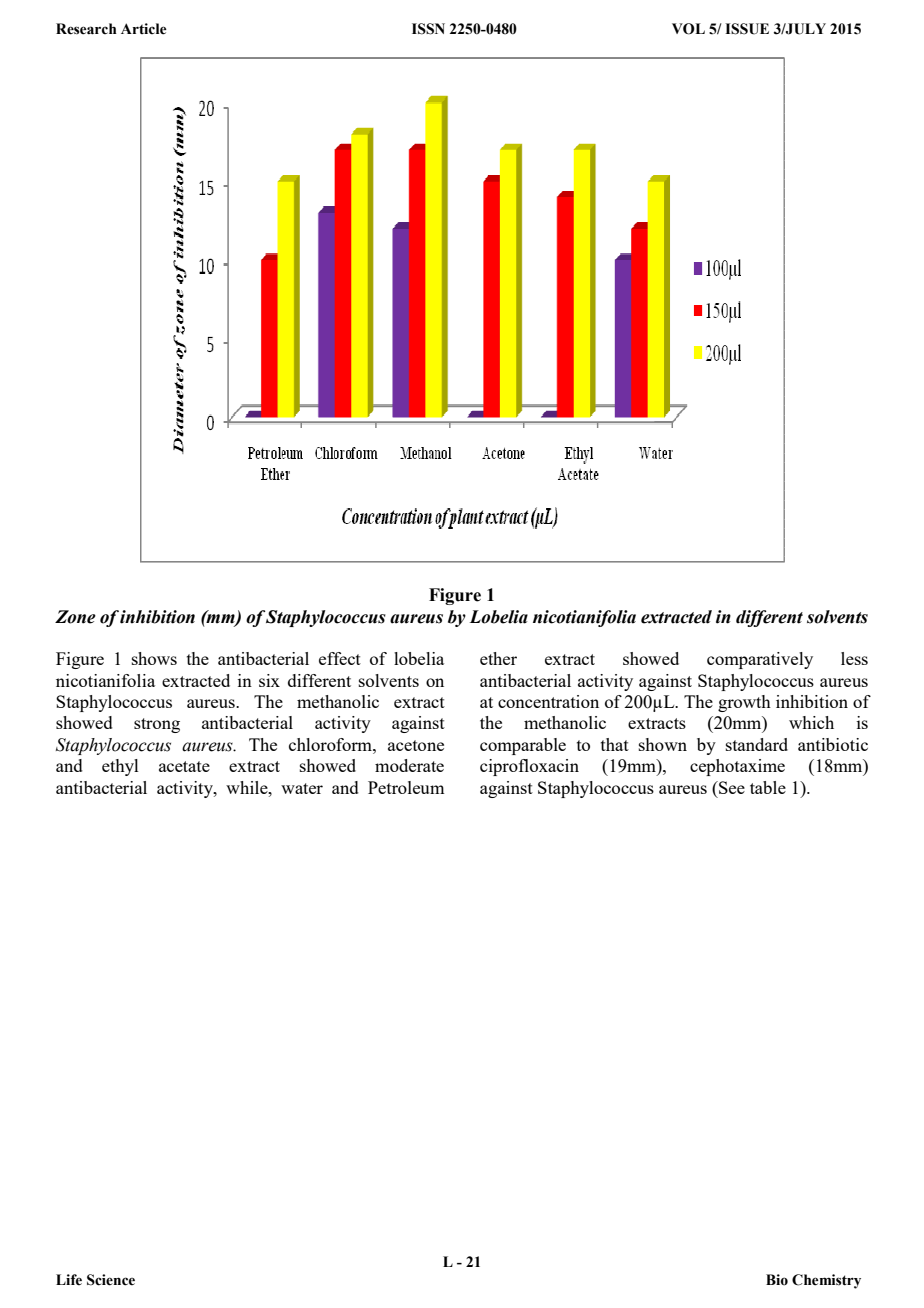  Describe the element at coordinates (428, 29) in the screenshot. I see `ISSN` at that location.
